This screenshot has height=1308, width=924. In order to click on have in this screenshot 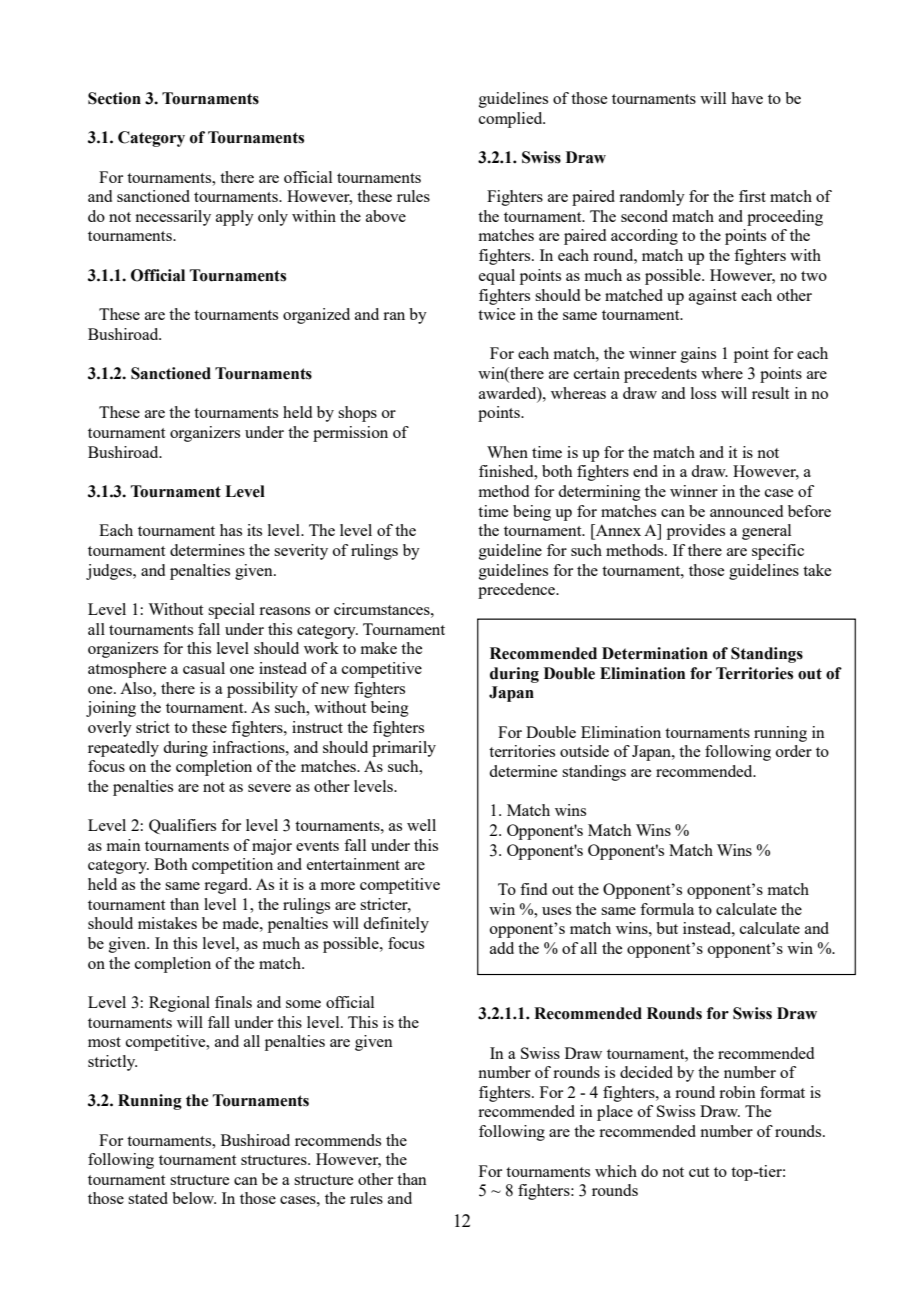, I will do `click(747, 98)`.
